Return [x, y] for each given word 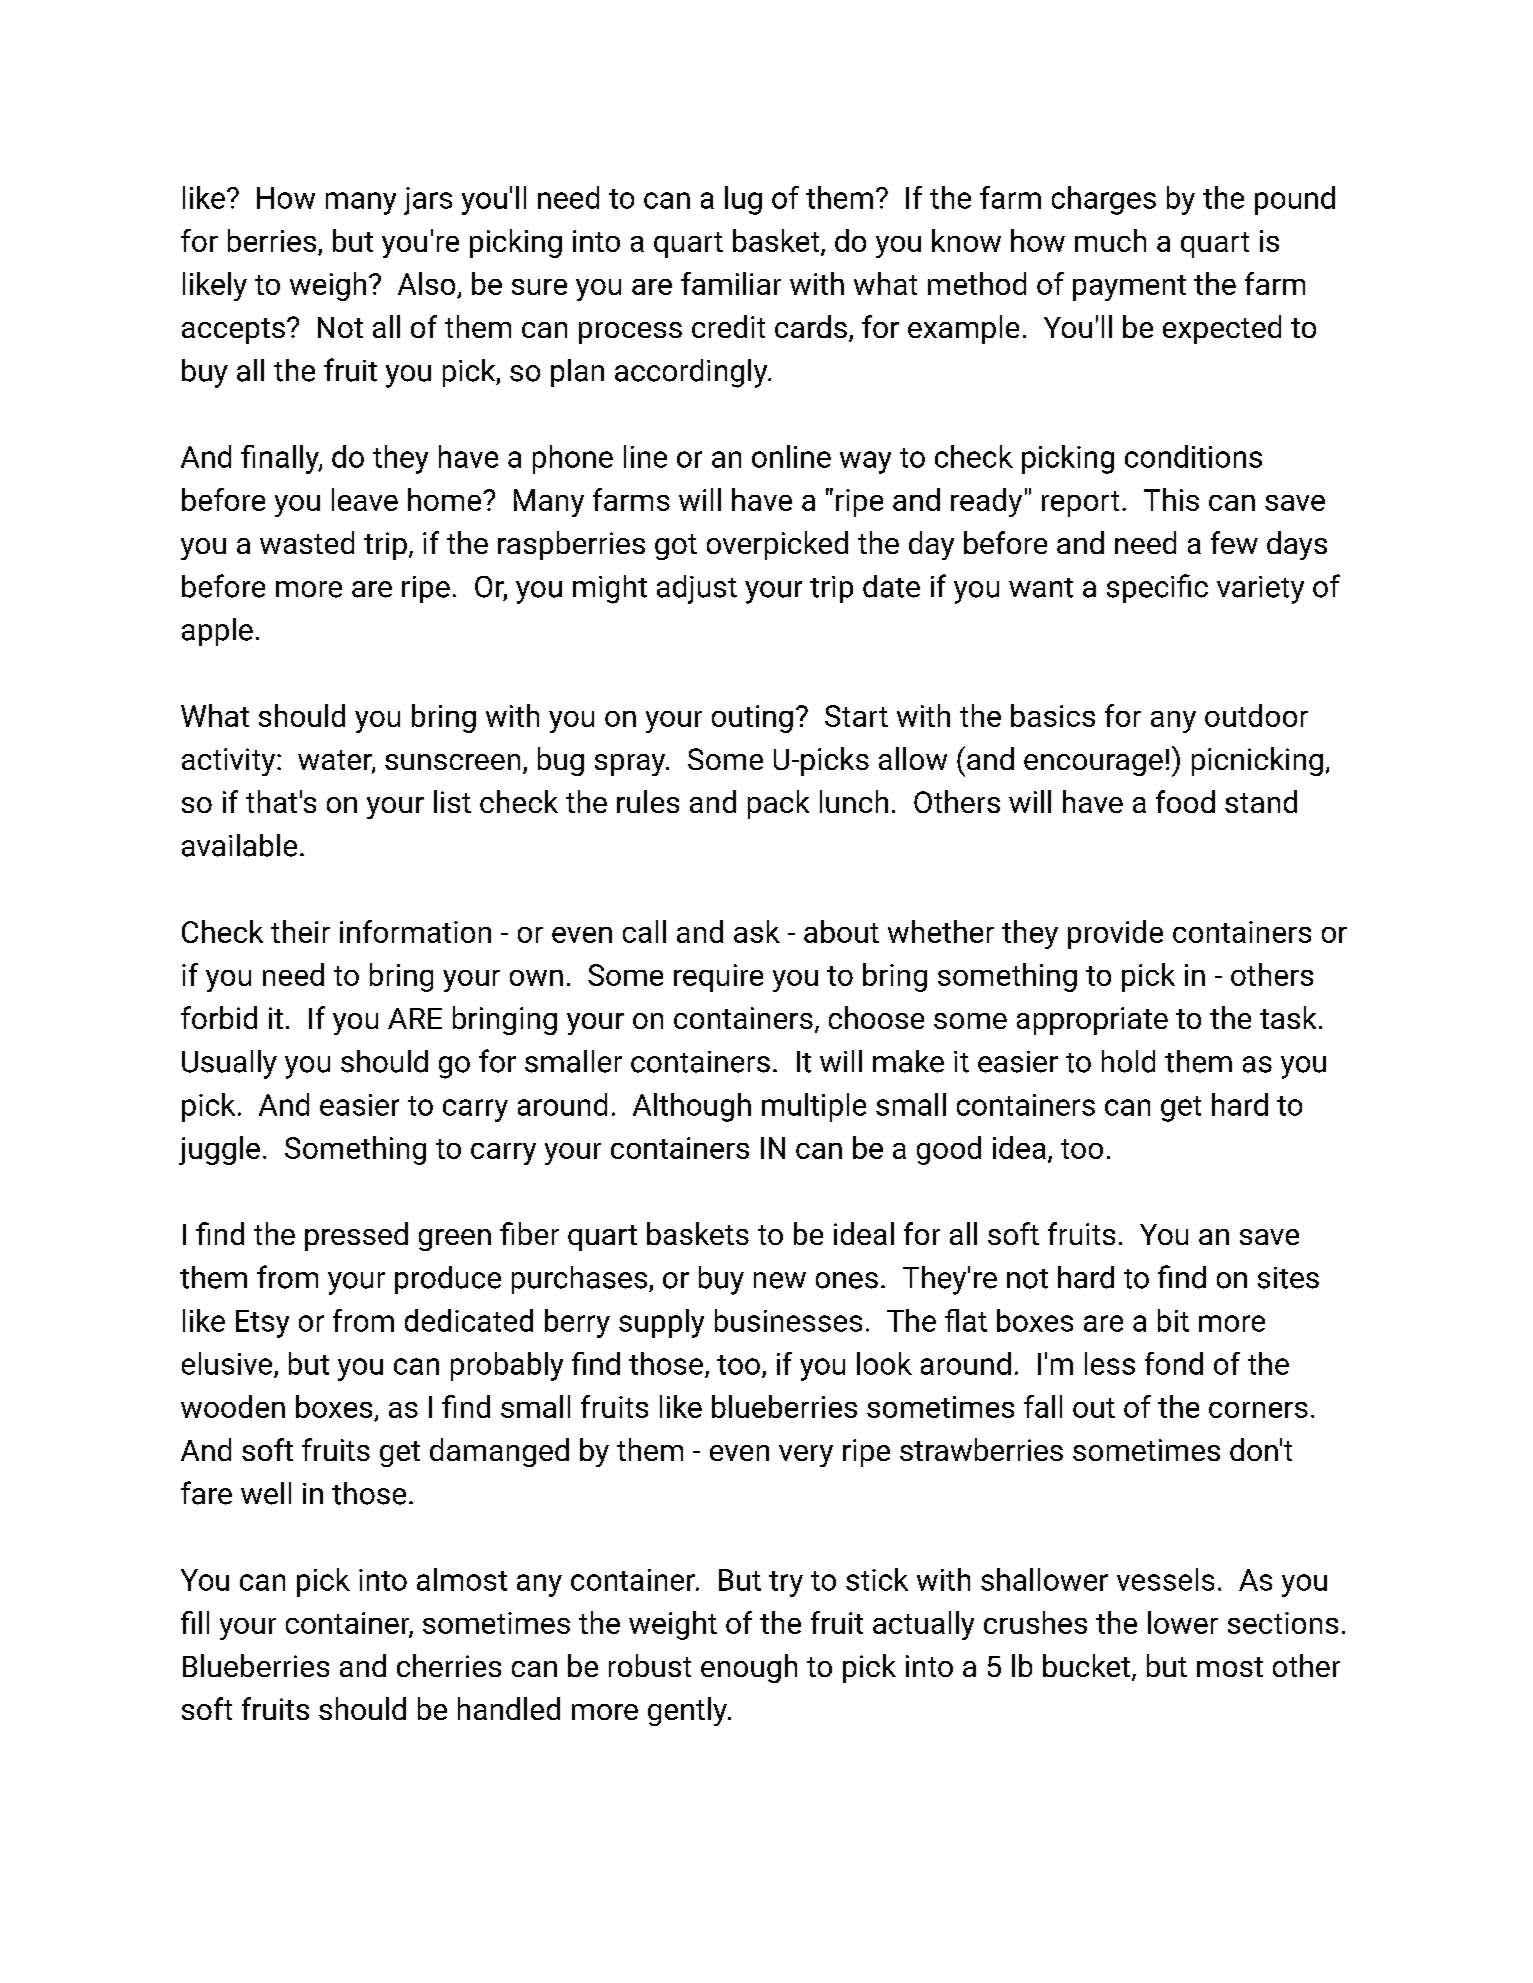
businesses [788, 1320]
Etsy [262, 1324]
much [1110, 240]
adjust [697, 589]
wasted [307, 542]
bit [1173, 1320]
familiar [731, 283]
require [718, 978]
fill [195, 1622]
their [300, 931]
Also [428, 285]
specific [1157, 588]
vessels [1165, 1579]
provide [1115, 934]
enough [749, 1668]
